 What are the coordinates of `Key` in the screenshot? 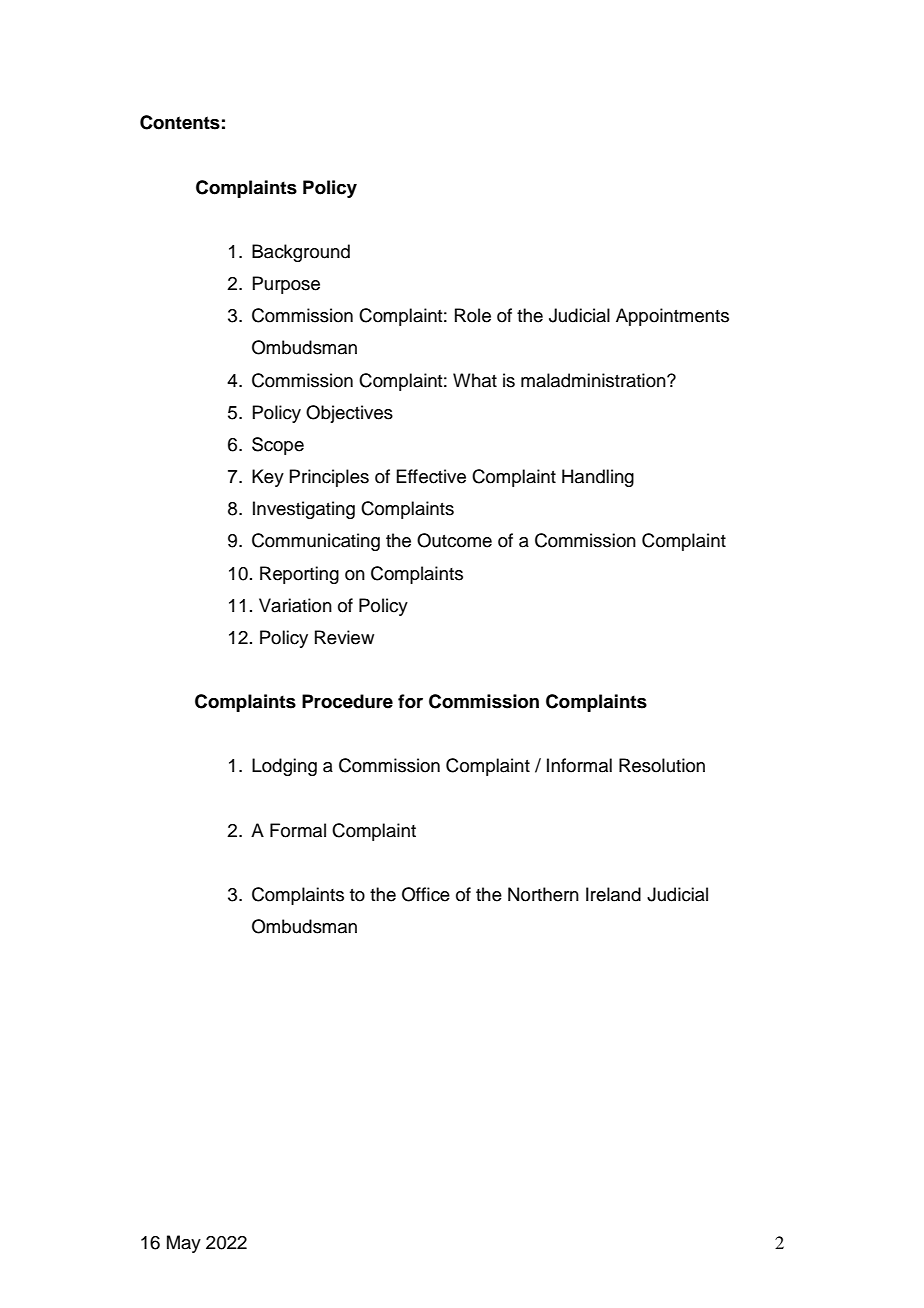 It's located at (268, 478).
